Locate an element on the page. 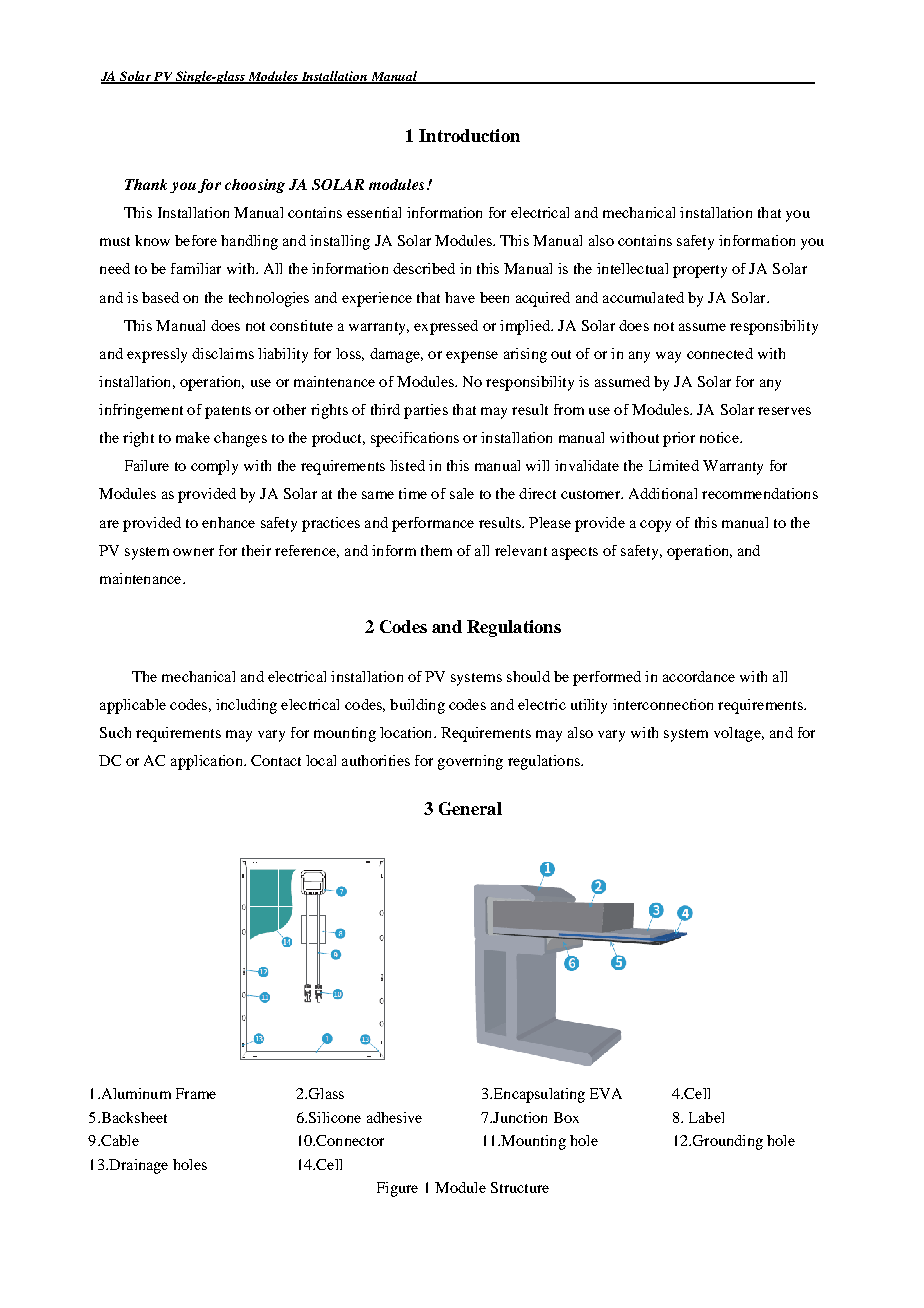 Image resolution: width=924 pixels, height=1308 pixels. expressly is located at coordinates (157, 355).
